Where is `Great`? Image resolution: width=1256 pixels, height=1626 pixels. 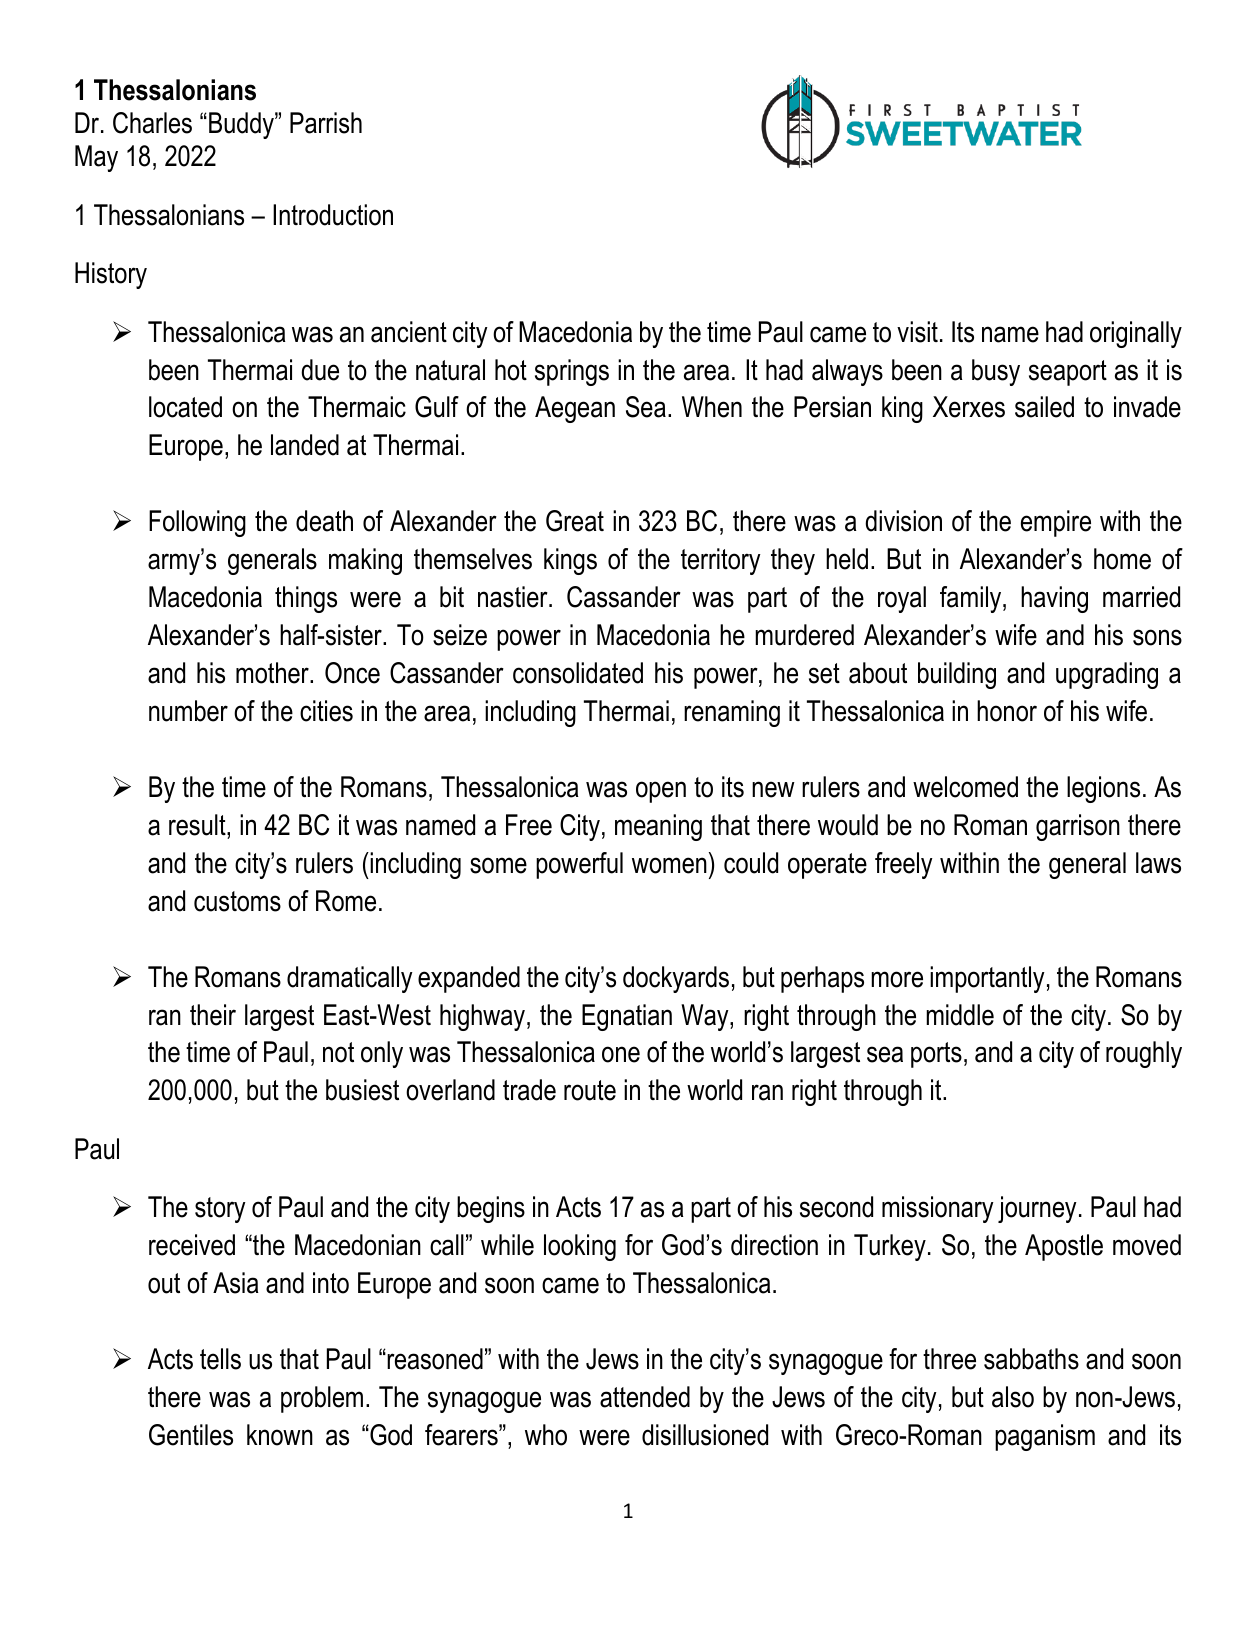
Great is located at coordinates (575, 521).
